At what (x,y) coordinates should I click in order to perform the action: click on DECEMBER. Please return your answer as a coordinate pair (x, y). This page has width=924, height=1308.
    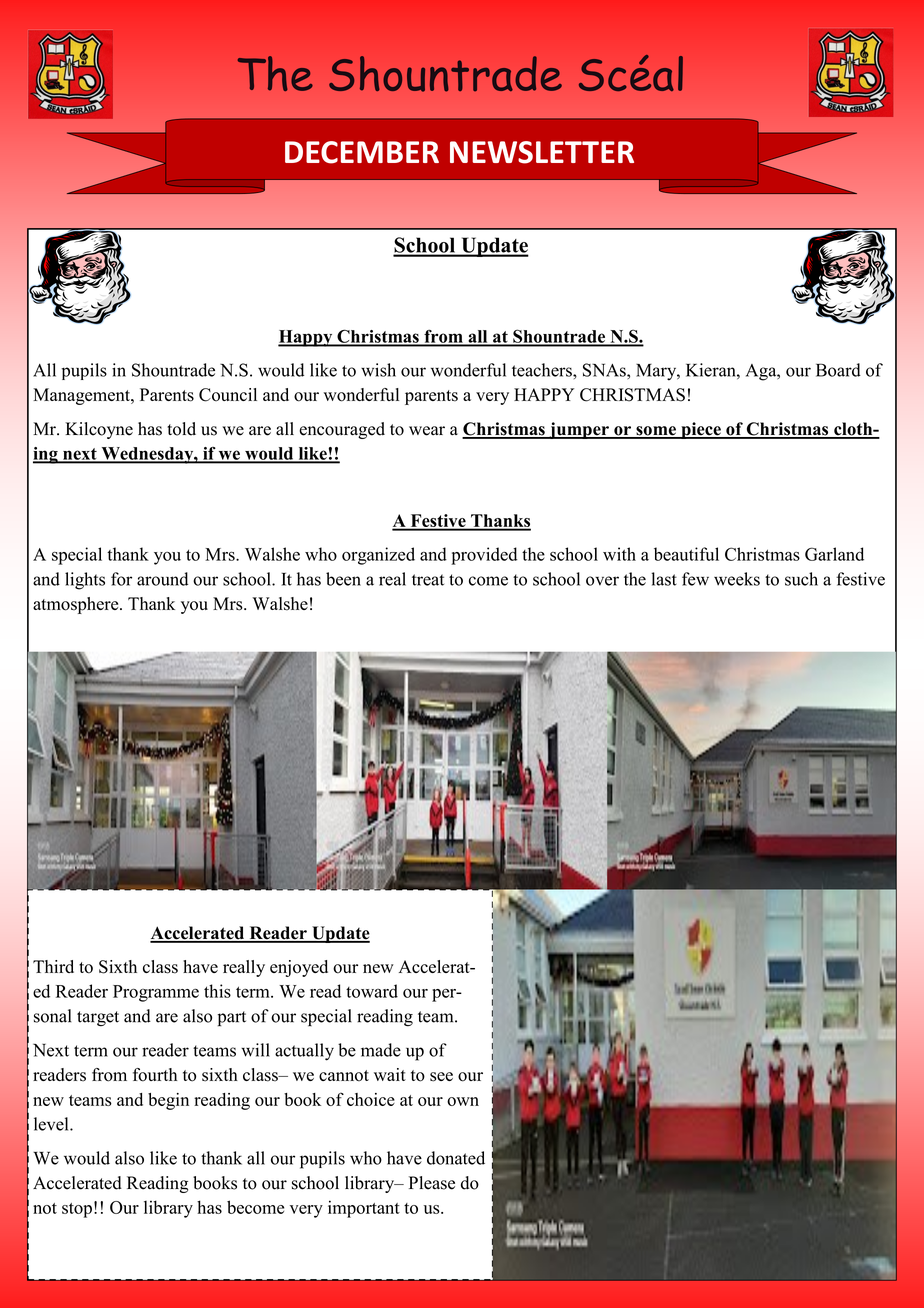
    Looking at the image, I should click on (362, 152).
